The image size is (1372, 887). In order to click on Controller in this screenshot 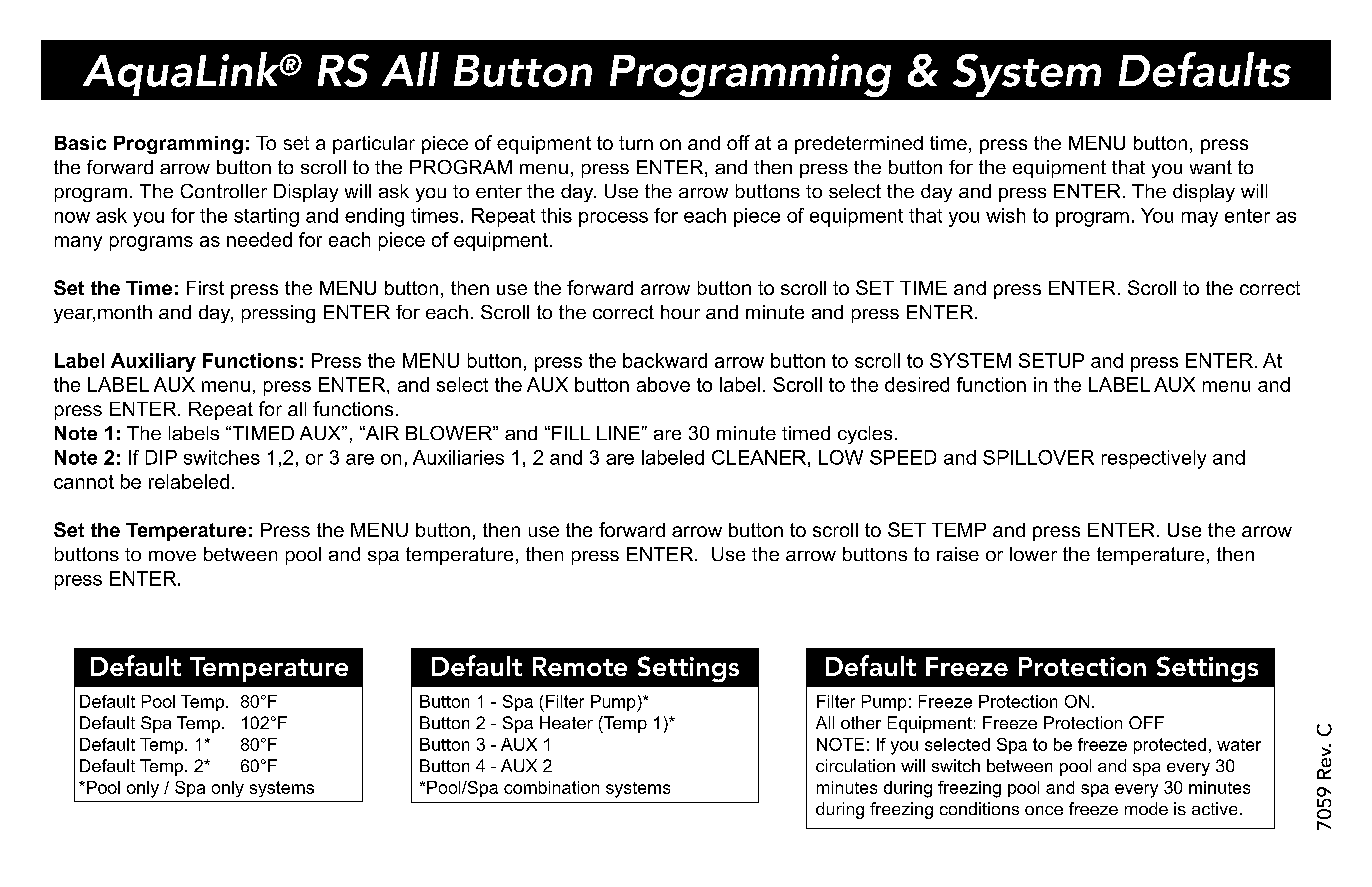, I will do `click(224, 191)`.
